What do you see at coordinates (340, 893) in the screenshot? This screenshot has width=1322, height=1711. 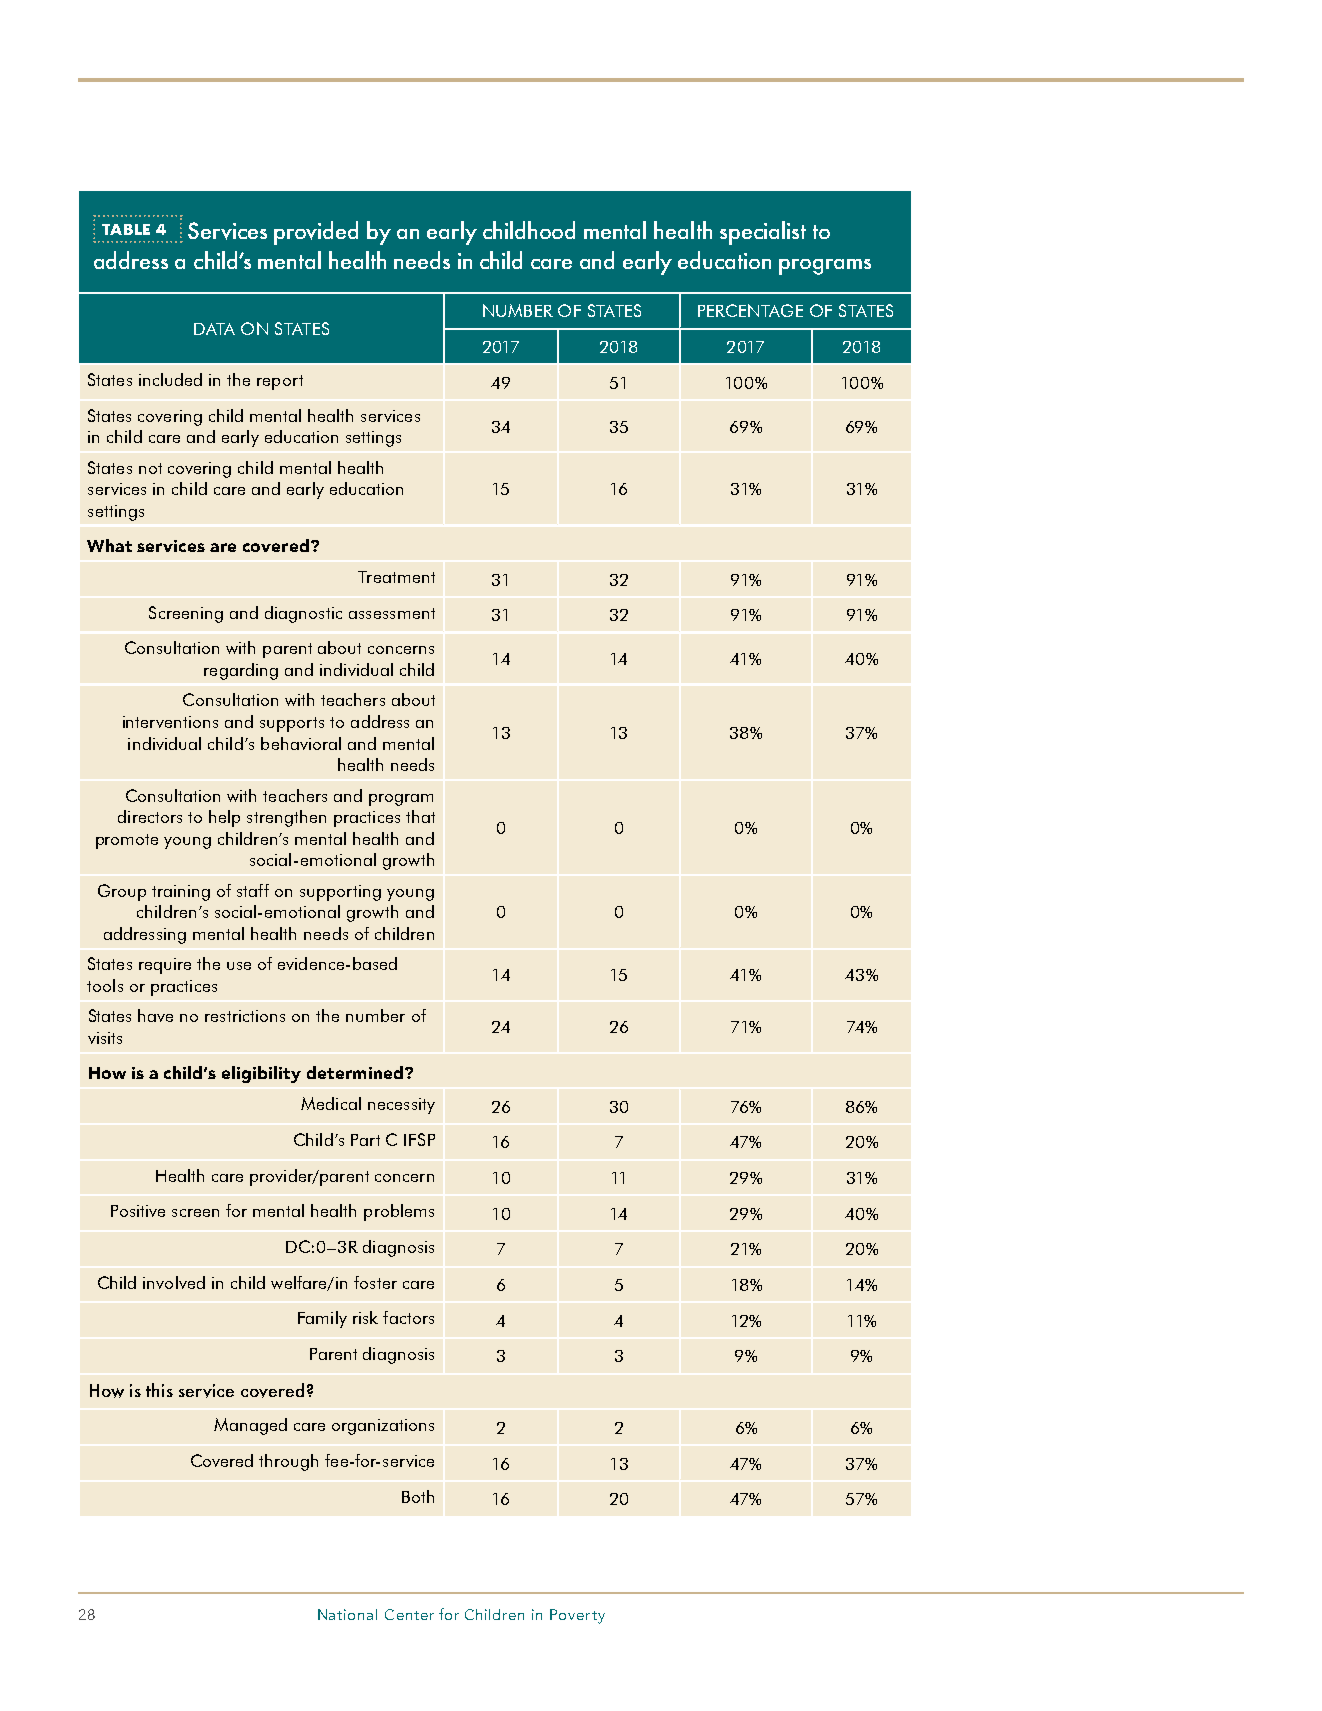 I see `supporting` at bounding box center [340, 893].
